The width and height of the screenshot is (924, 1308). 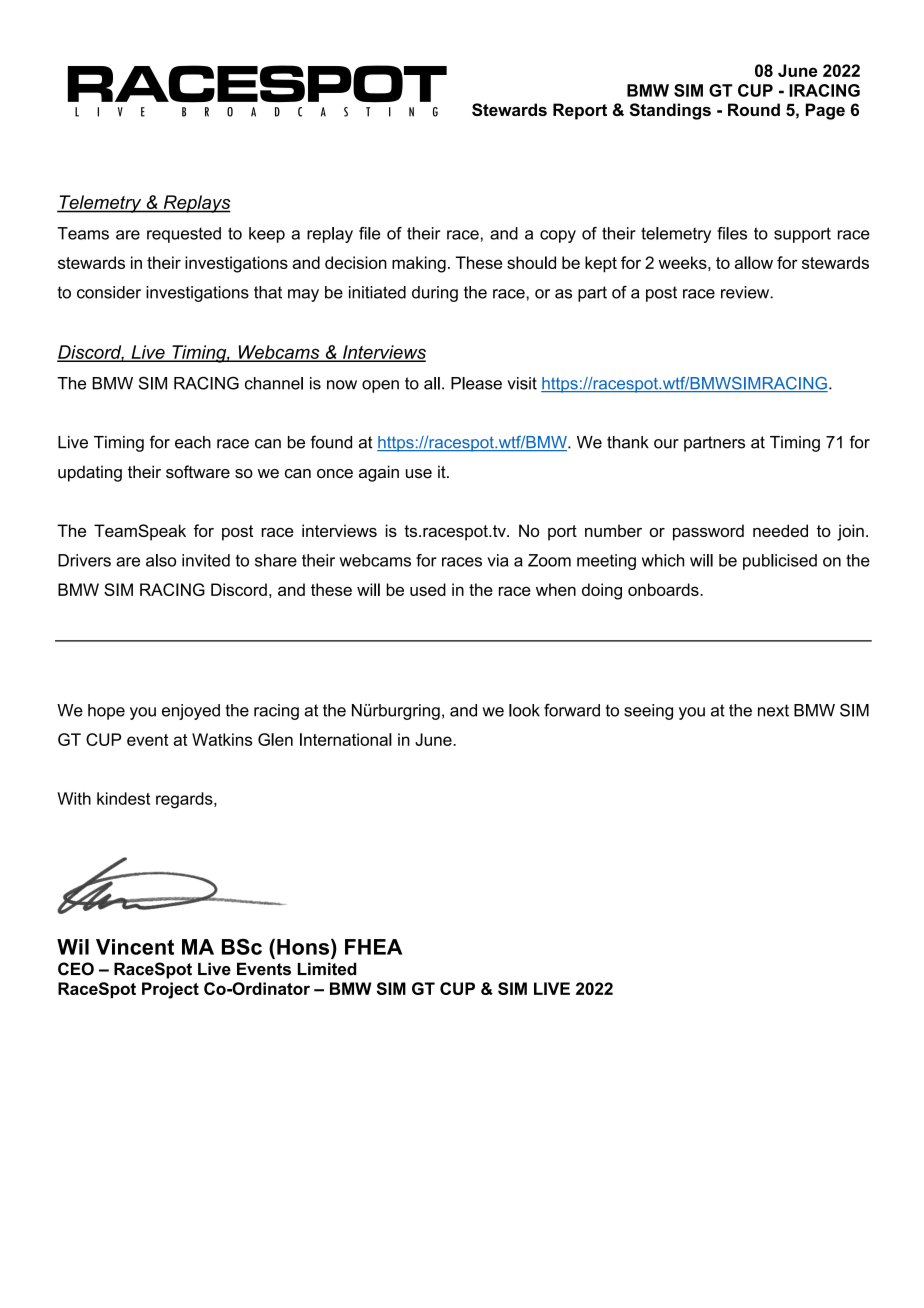 I want to click on Round, so click(x=754, y=109).
